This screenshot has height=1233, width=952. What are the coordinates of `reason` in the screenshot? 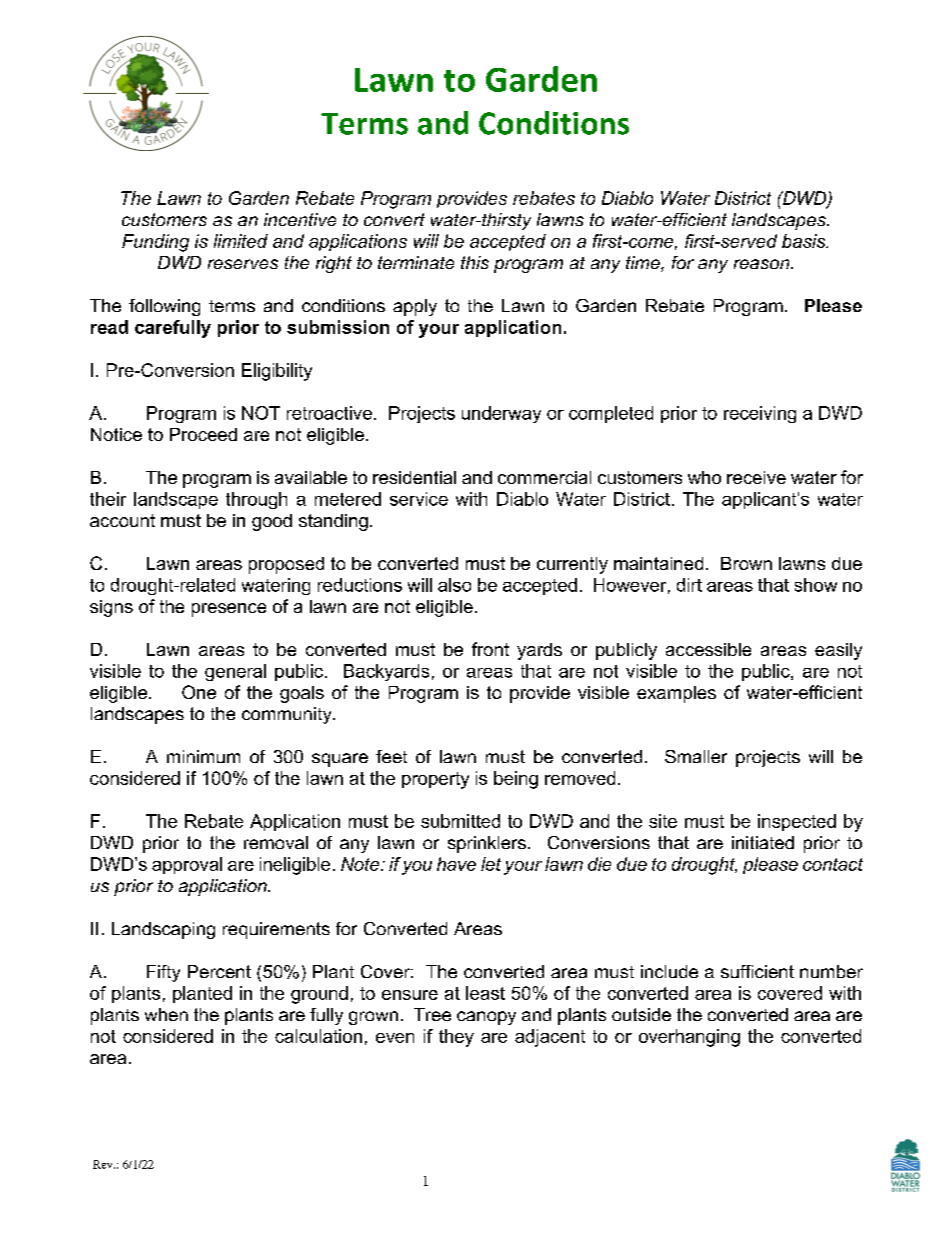 It's located at (763, 264).
